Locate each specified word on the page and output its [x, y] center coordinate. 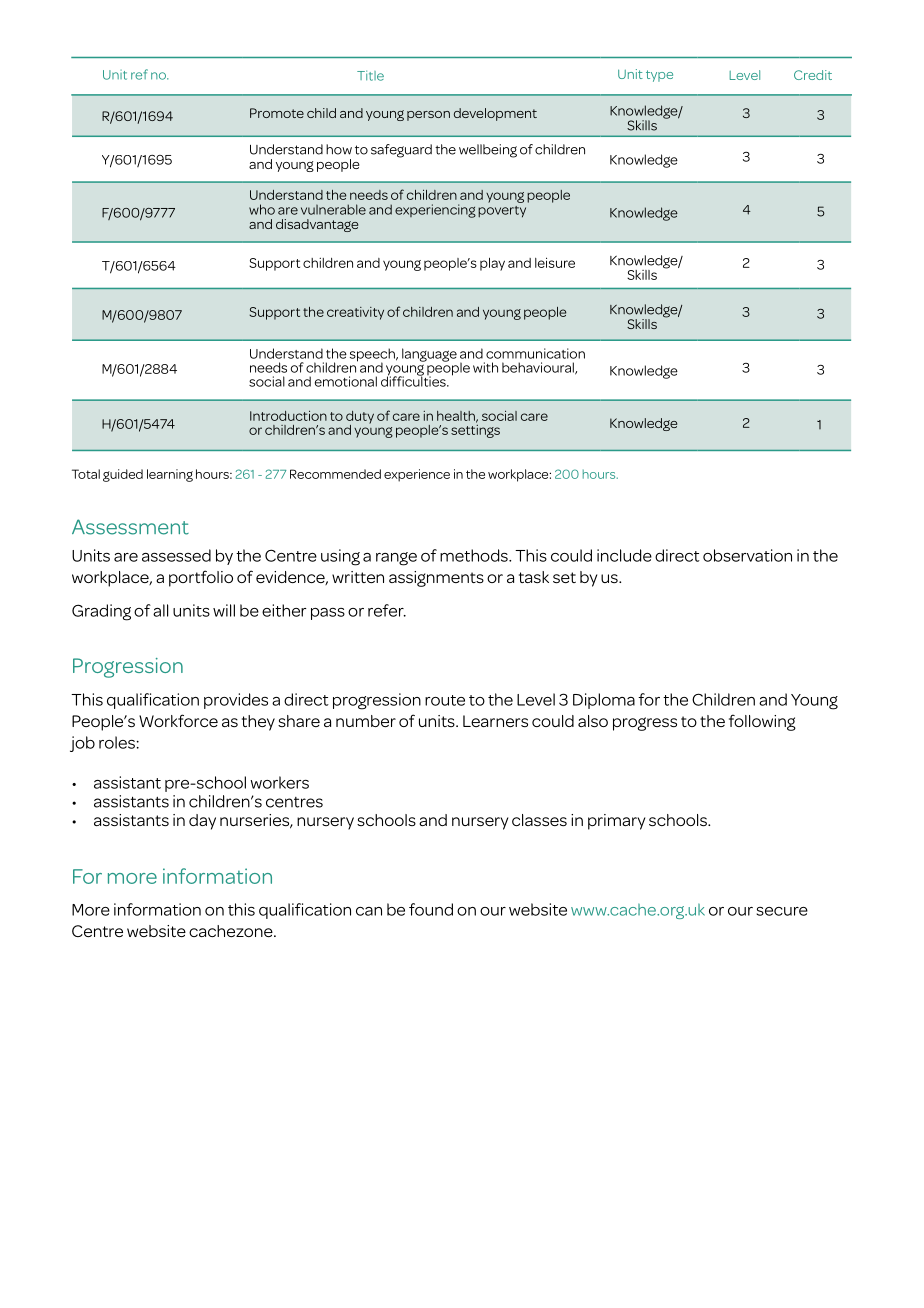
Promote [277, 113]
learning [170, 475]
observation [747, 555]
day [202, 822]
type [659, 76]
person [428, 116]
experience [417, 475]
